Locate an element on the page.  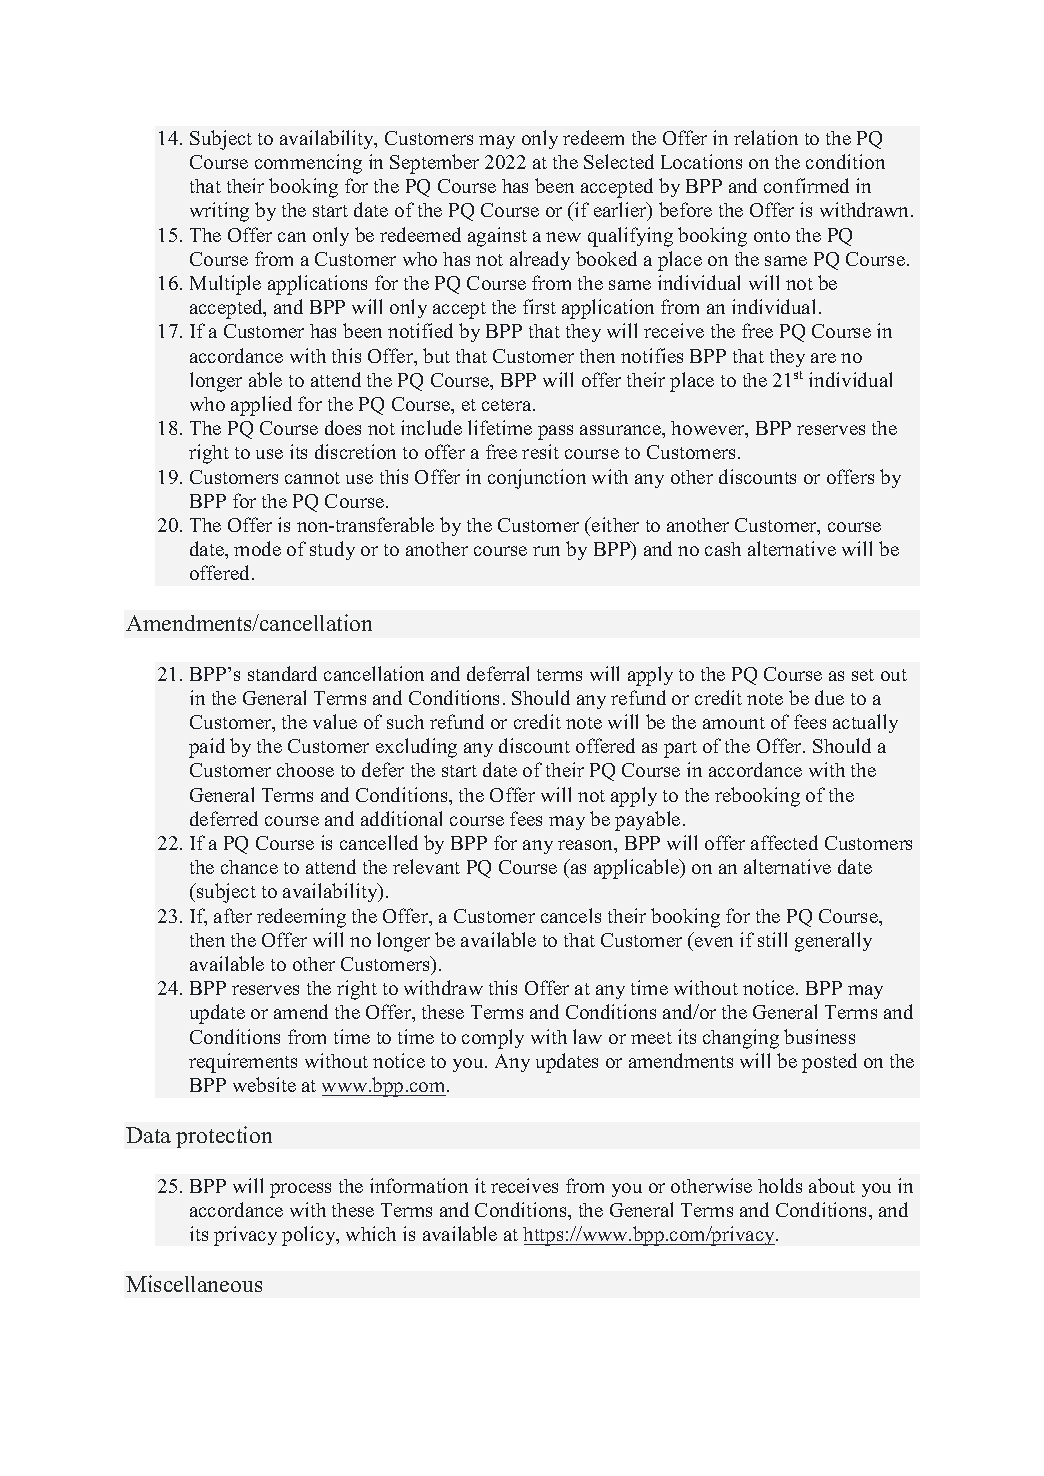
relevant is located at coordinates (426, 866).
